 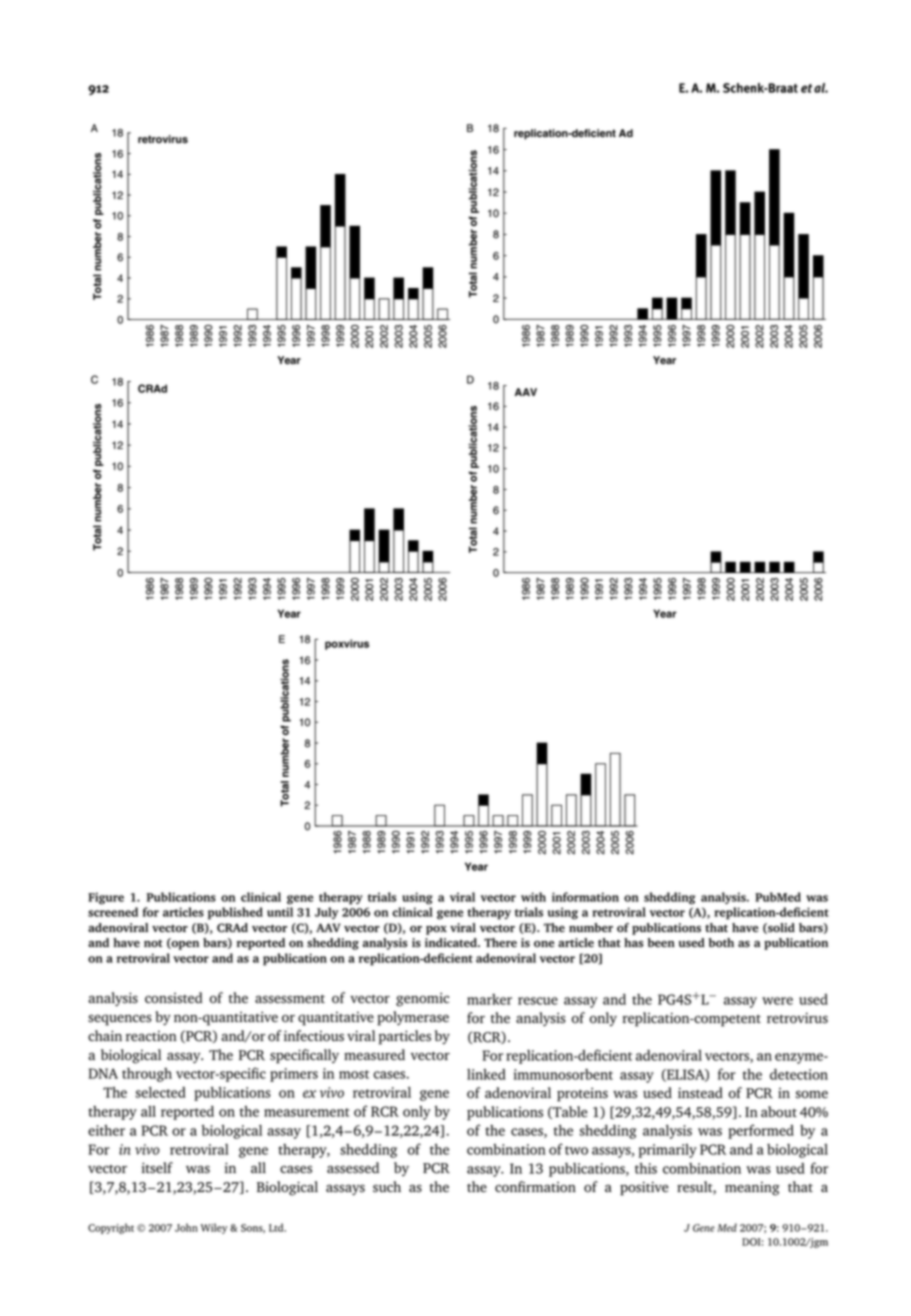 What do you see at coordinates (585, 897) in the page?
I see `information` at bounding box center [585, 897].
